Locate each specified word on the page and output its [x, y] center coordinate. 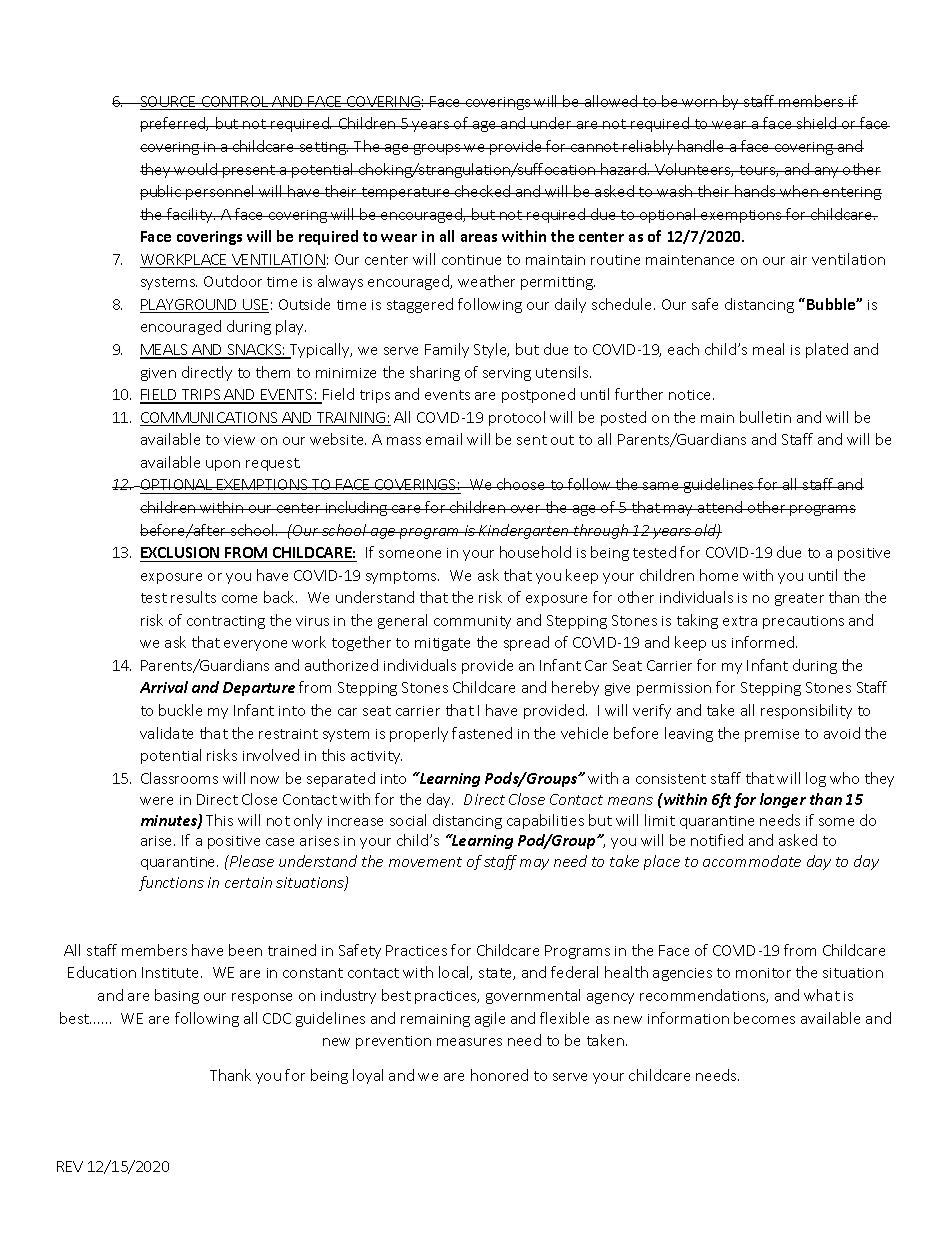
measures [469, 1042]
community [472, 622]
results [193, 597]
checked [483, 191]
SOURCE [168, 103]
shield [817, 123]
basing [177, 996]
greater [799, 599]
